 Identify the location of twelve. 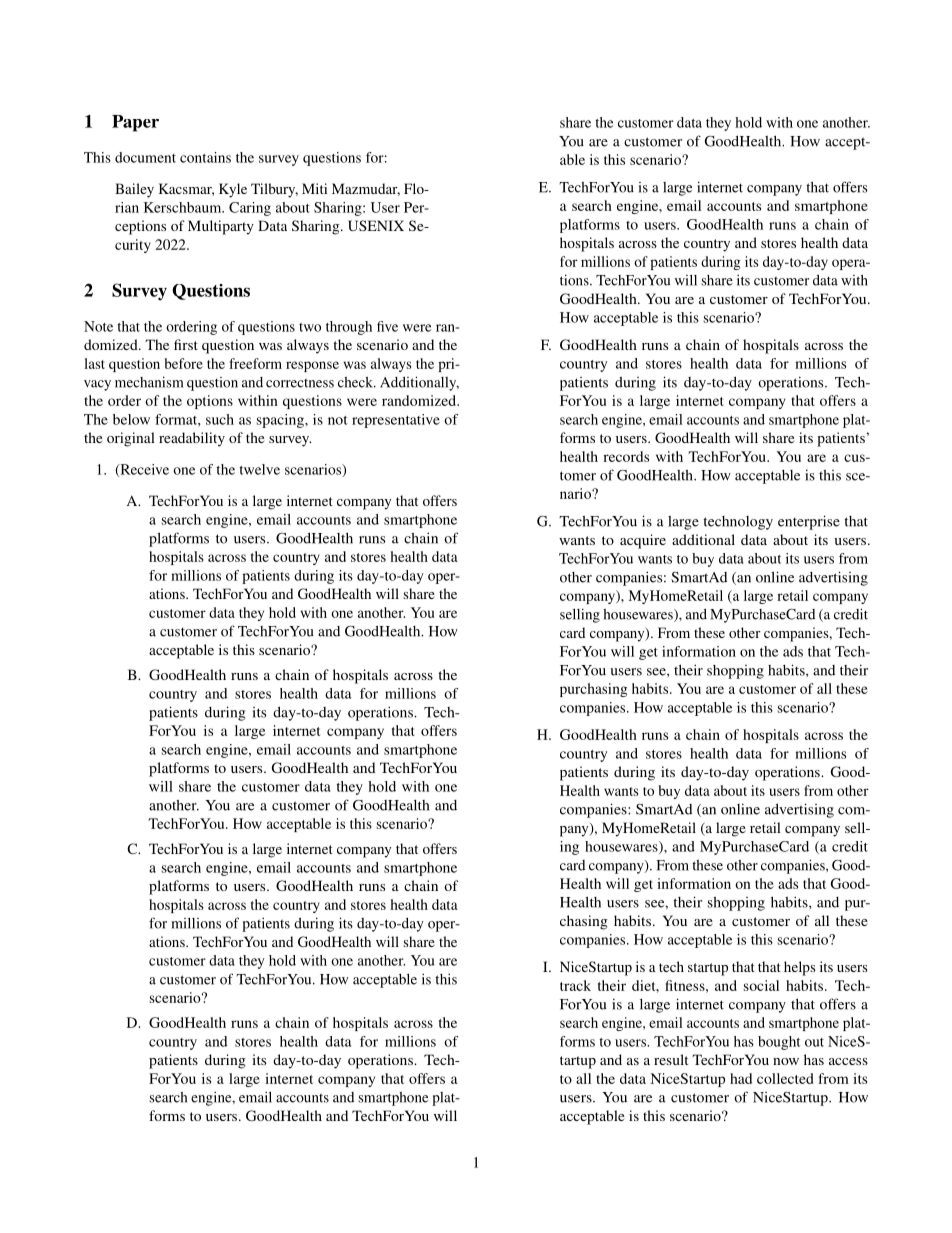
(259, 469).
